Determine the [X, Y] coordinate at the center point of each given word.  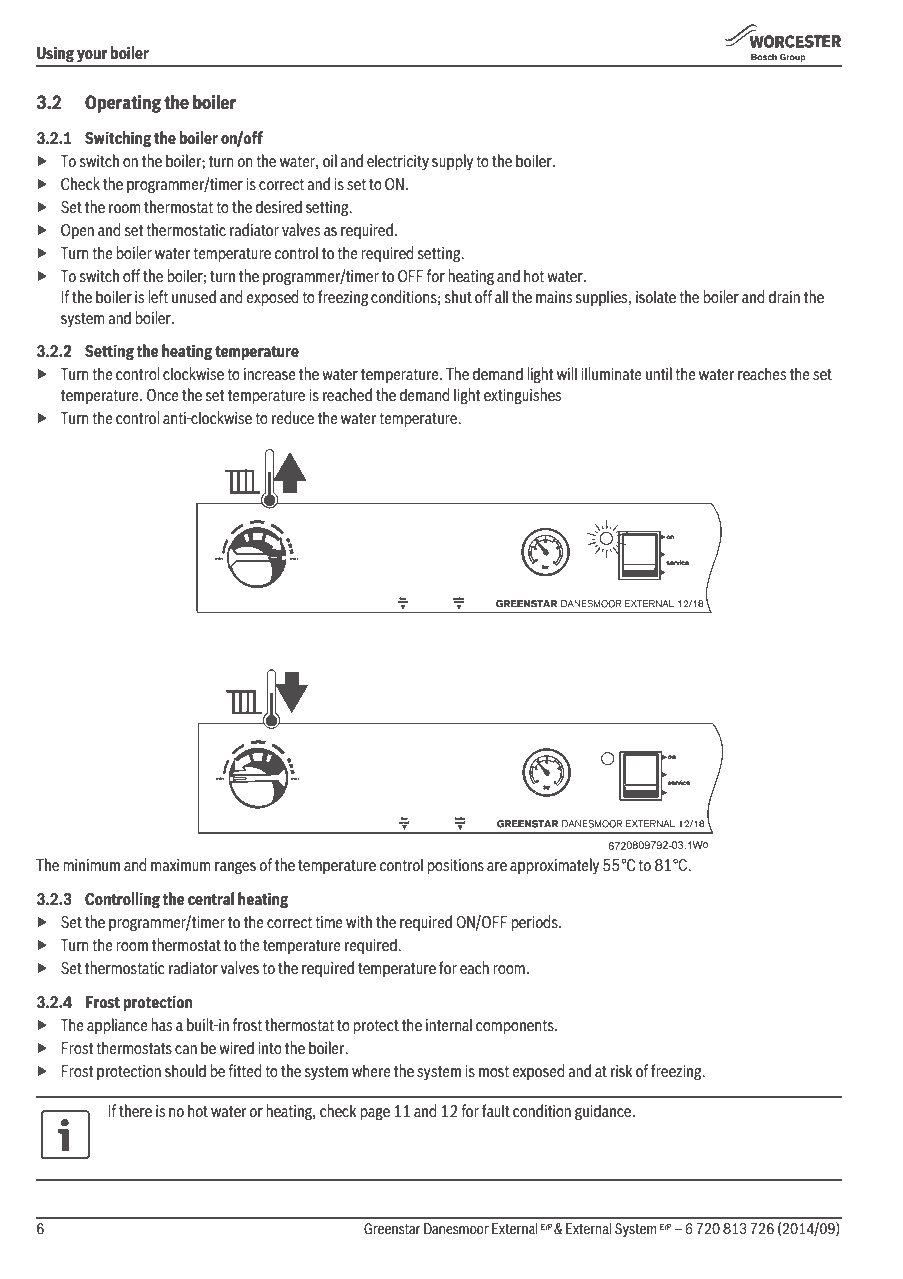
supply [452, 162]
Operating [123, 104]
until [659, 373]
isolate [656, 296]
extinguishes [522, 396]
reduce [293, 417]
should [185, 1070]
